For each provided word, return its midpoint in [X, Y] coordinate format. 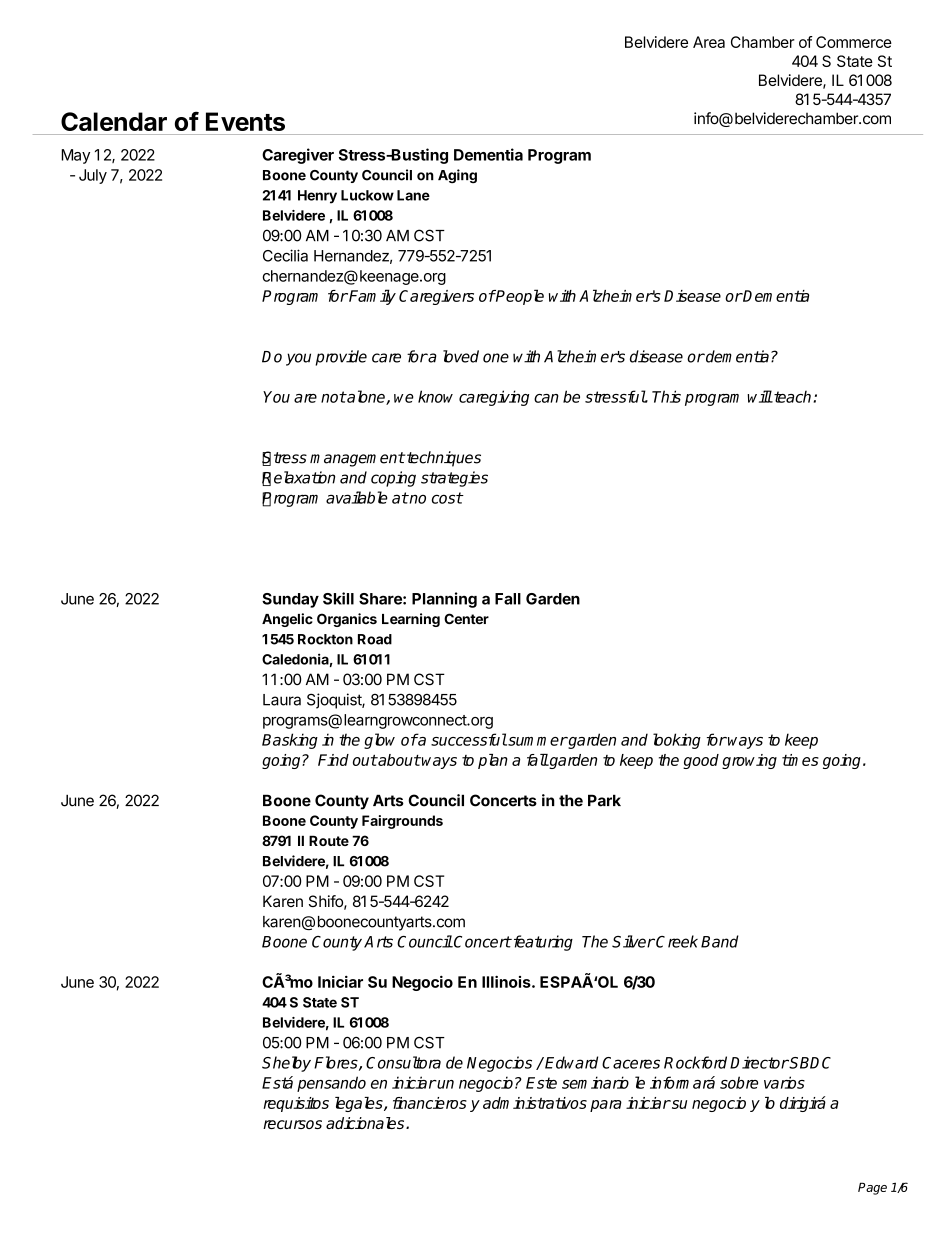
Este [541, 1083]
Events [245, 121]
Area [709, 42]
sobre [739, 1082]
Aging [457, 176]
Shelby [286, 1064]
